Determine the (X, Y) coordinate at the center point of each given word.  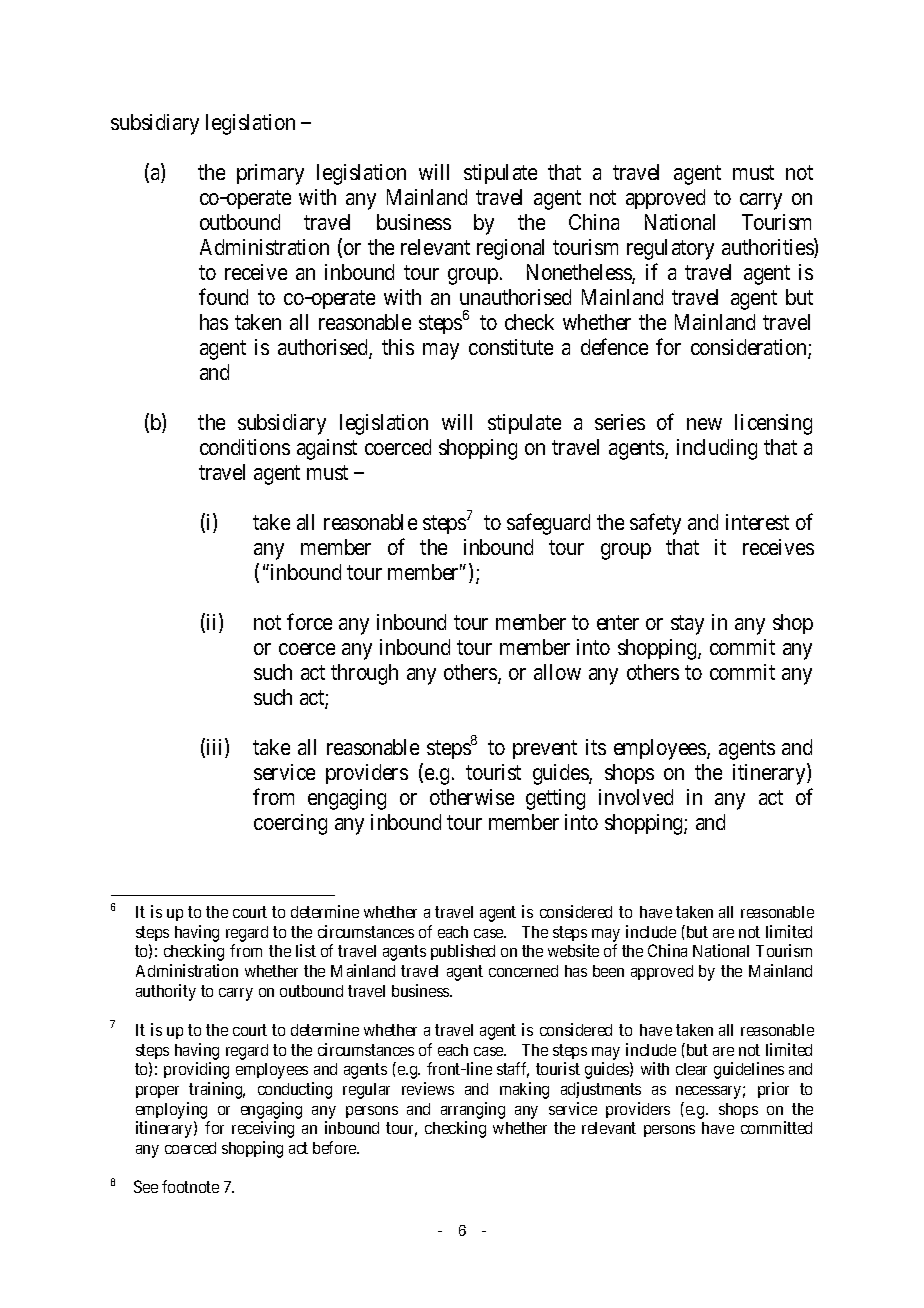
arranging (473, 1110)
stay (687, 625)
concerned (523, 971)
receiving (263, 1129)
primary (270, 174)
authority (166, 992)
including (717, 449)
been (608, 971)
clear (691, 1069)
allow (557, 672)
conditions (245, 447)
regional (510, 249)
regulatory (670, 249)
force (309, 621)
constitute (511, 347)
